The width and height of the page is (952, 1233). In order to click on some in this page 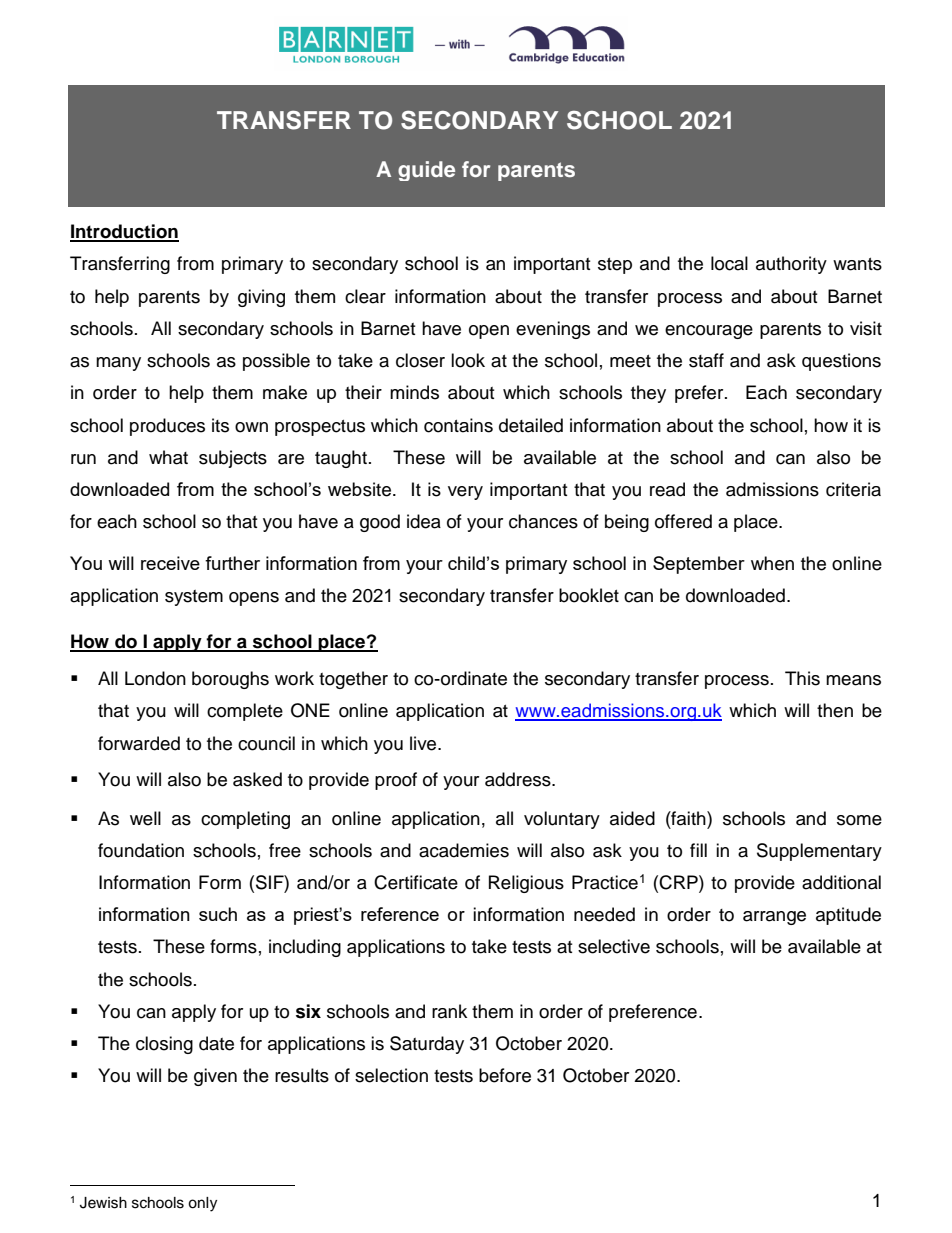, I will do `click(859, 820)`.
